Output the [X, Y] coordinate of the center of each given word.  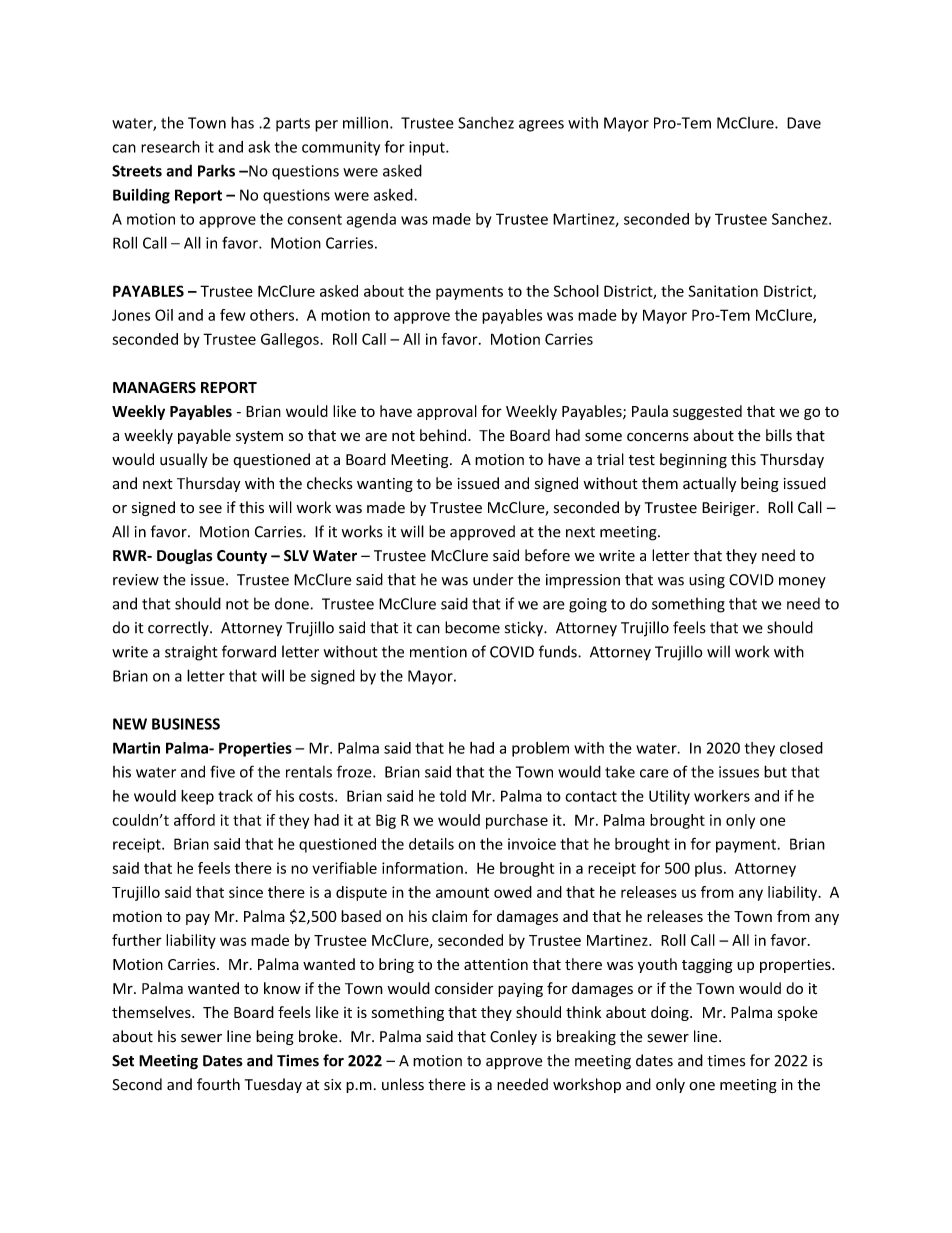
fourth [218, 1084]
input [428, 148]
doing [671, 1013]
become [472, 627]
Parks [216, 170]
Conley [513, 1037]
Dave [804, 123]
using [707, 581]
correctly [179, 628]
